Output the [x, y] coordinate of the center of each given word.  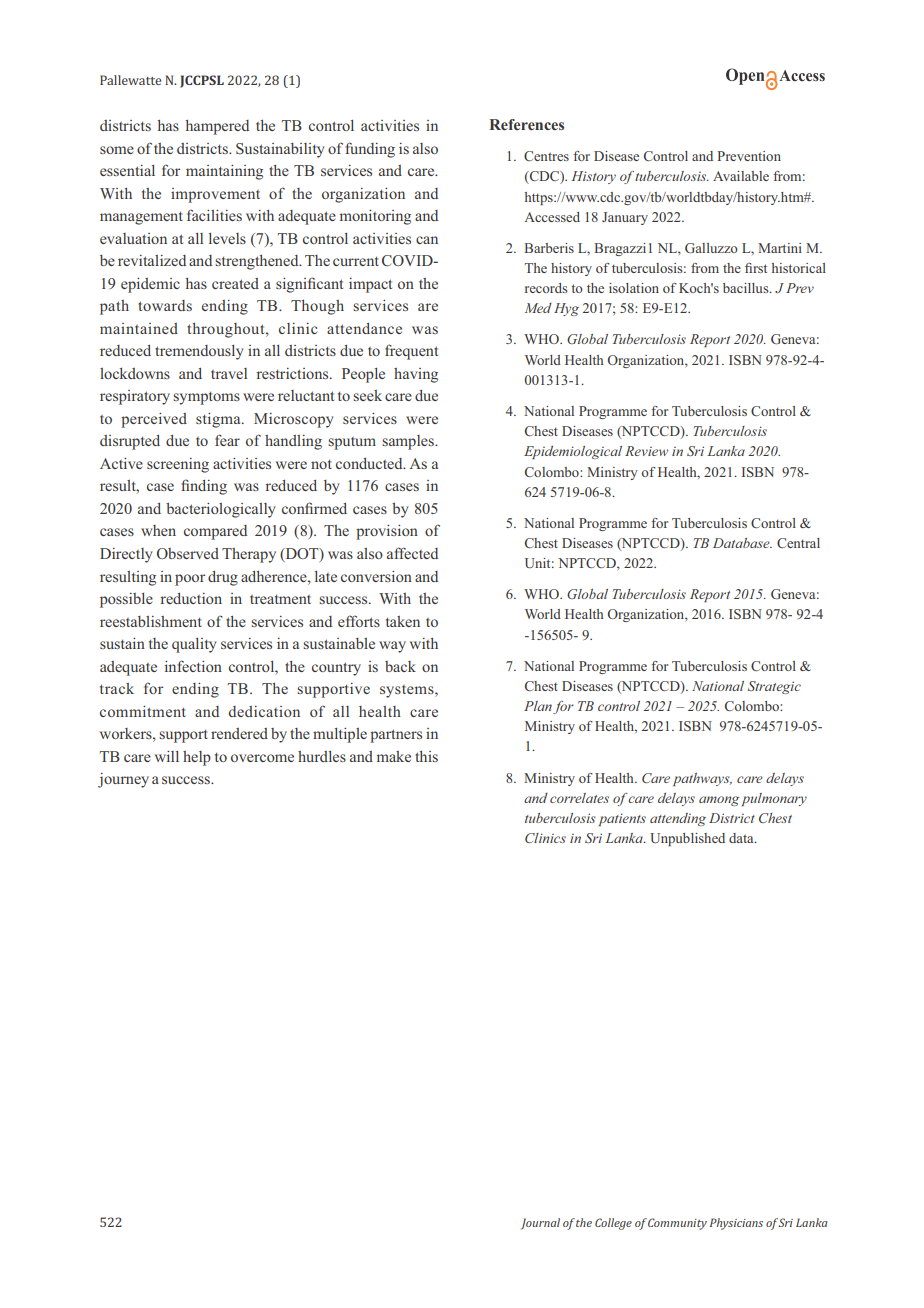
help [197, 758]
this [426, 756]
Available [741, 176]
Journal [540, 1224]
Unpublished [687, 839]
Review [646, 451]
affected [412, 553]
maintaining [224, 172]
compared [215, 532]
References [526, 124]
